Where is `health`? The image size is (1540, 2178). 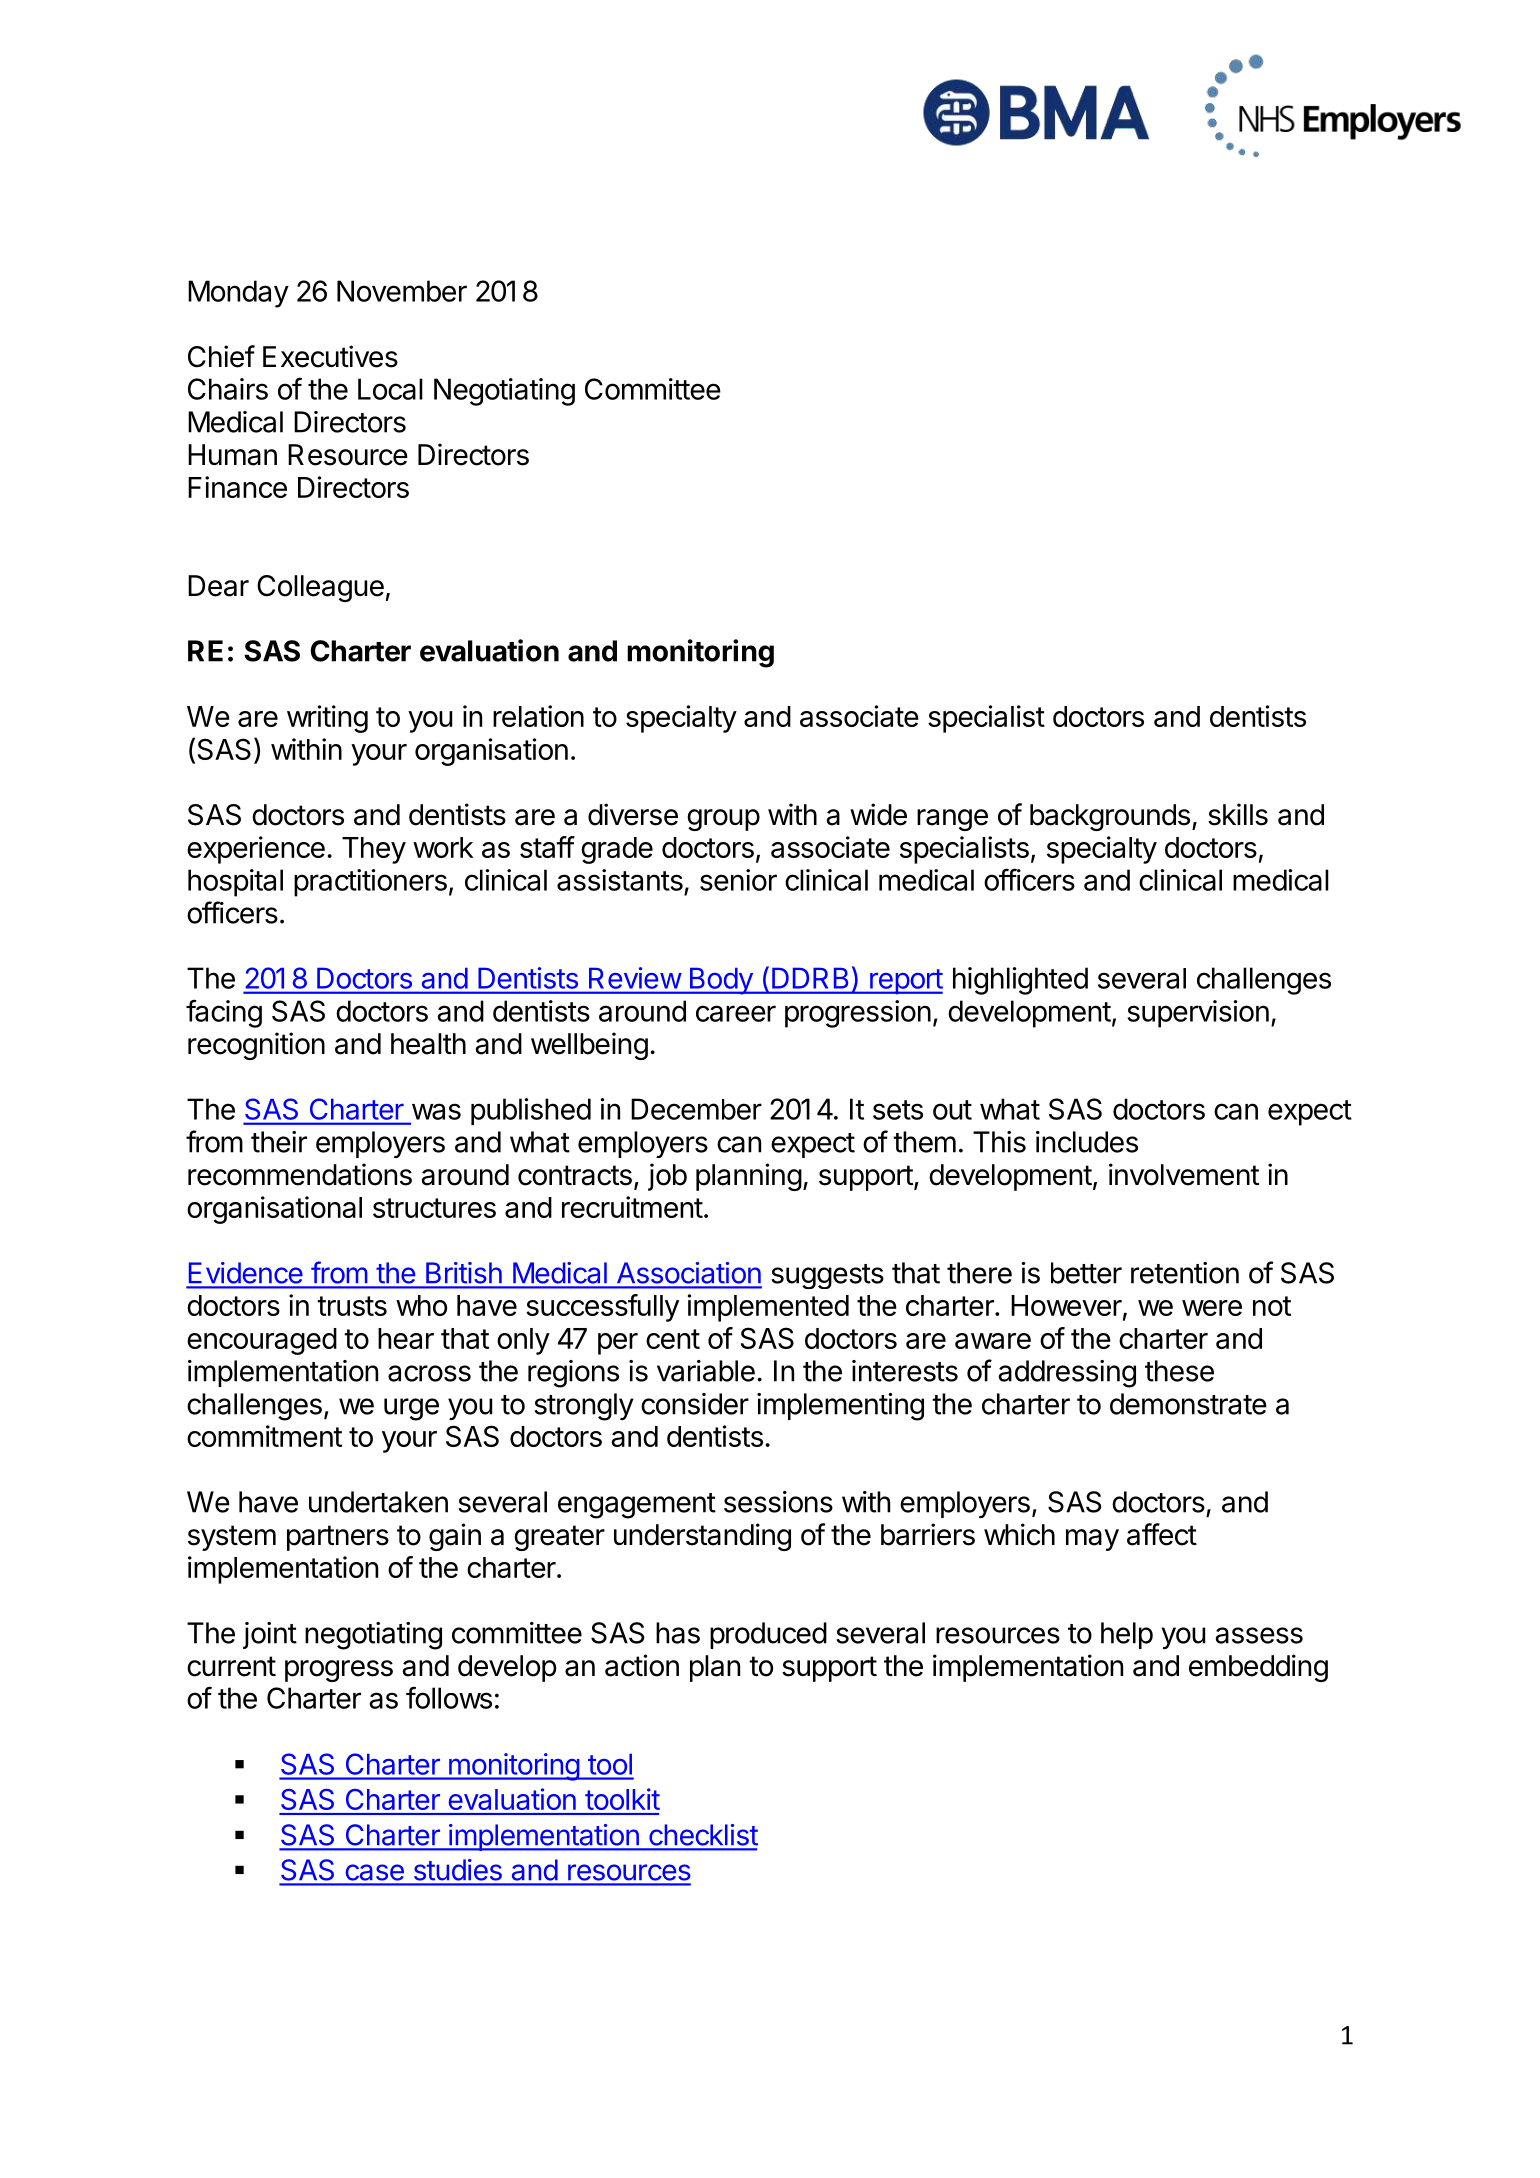
health is located at coordinates (428, 1044).
